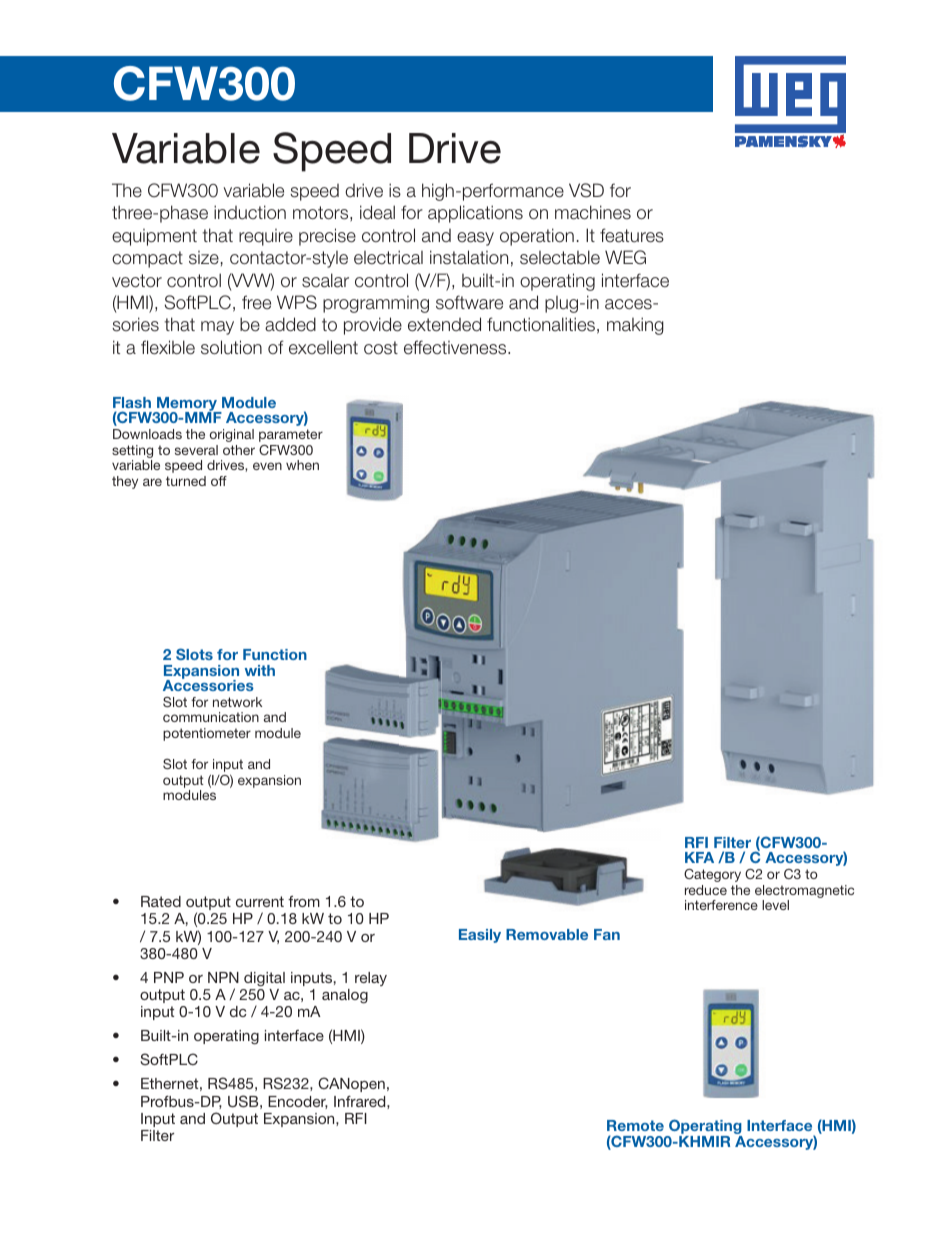 The width and height of the screenshot is (952, 1233). I want to click on off, so click(219, 481).
